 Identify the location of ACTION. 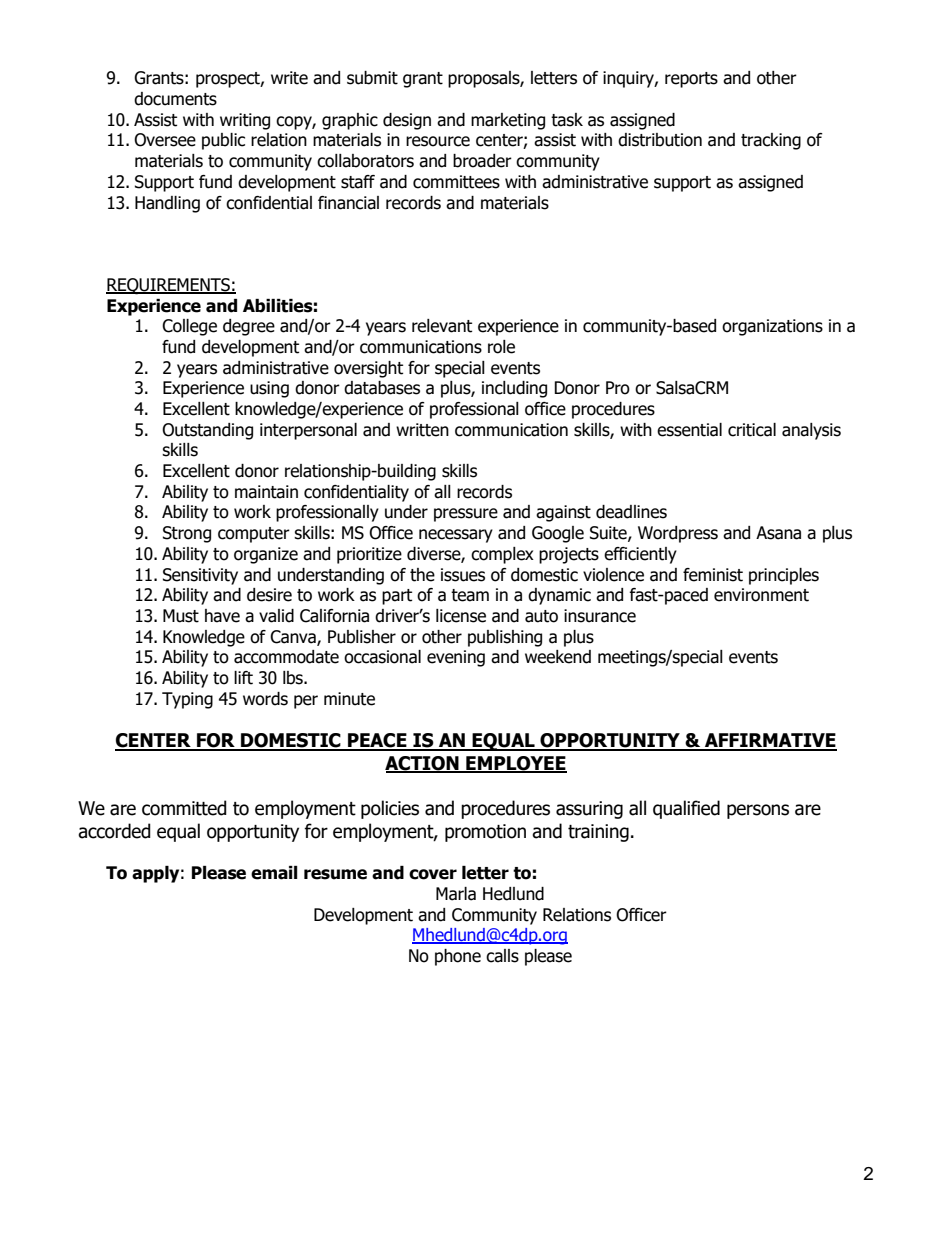
(423, 764).
